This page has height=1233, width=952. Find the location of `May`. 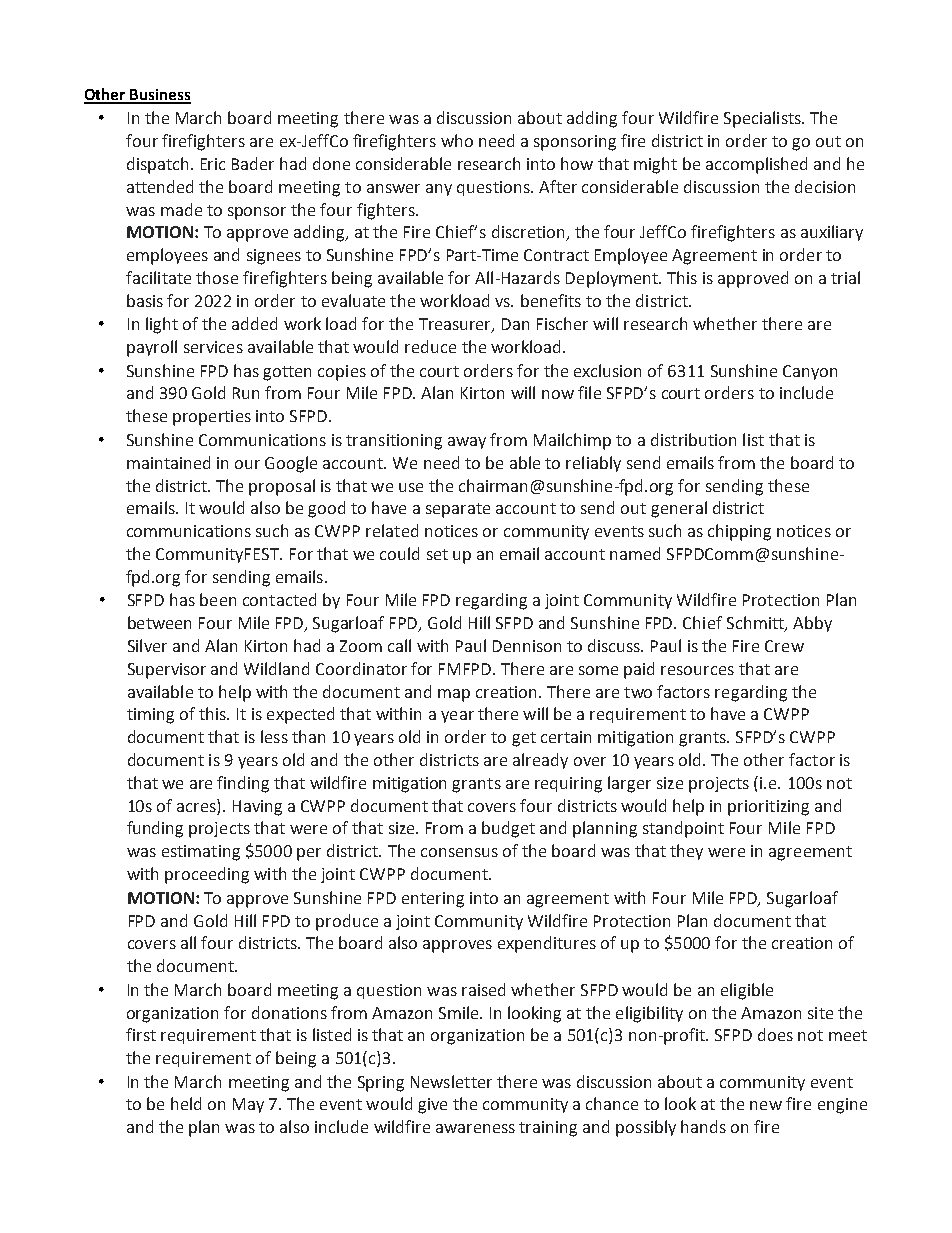

May is located at coordinates (248, 1105).
